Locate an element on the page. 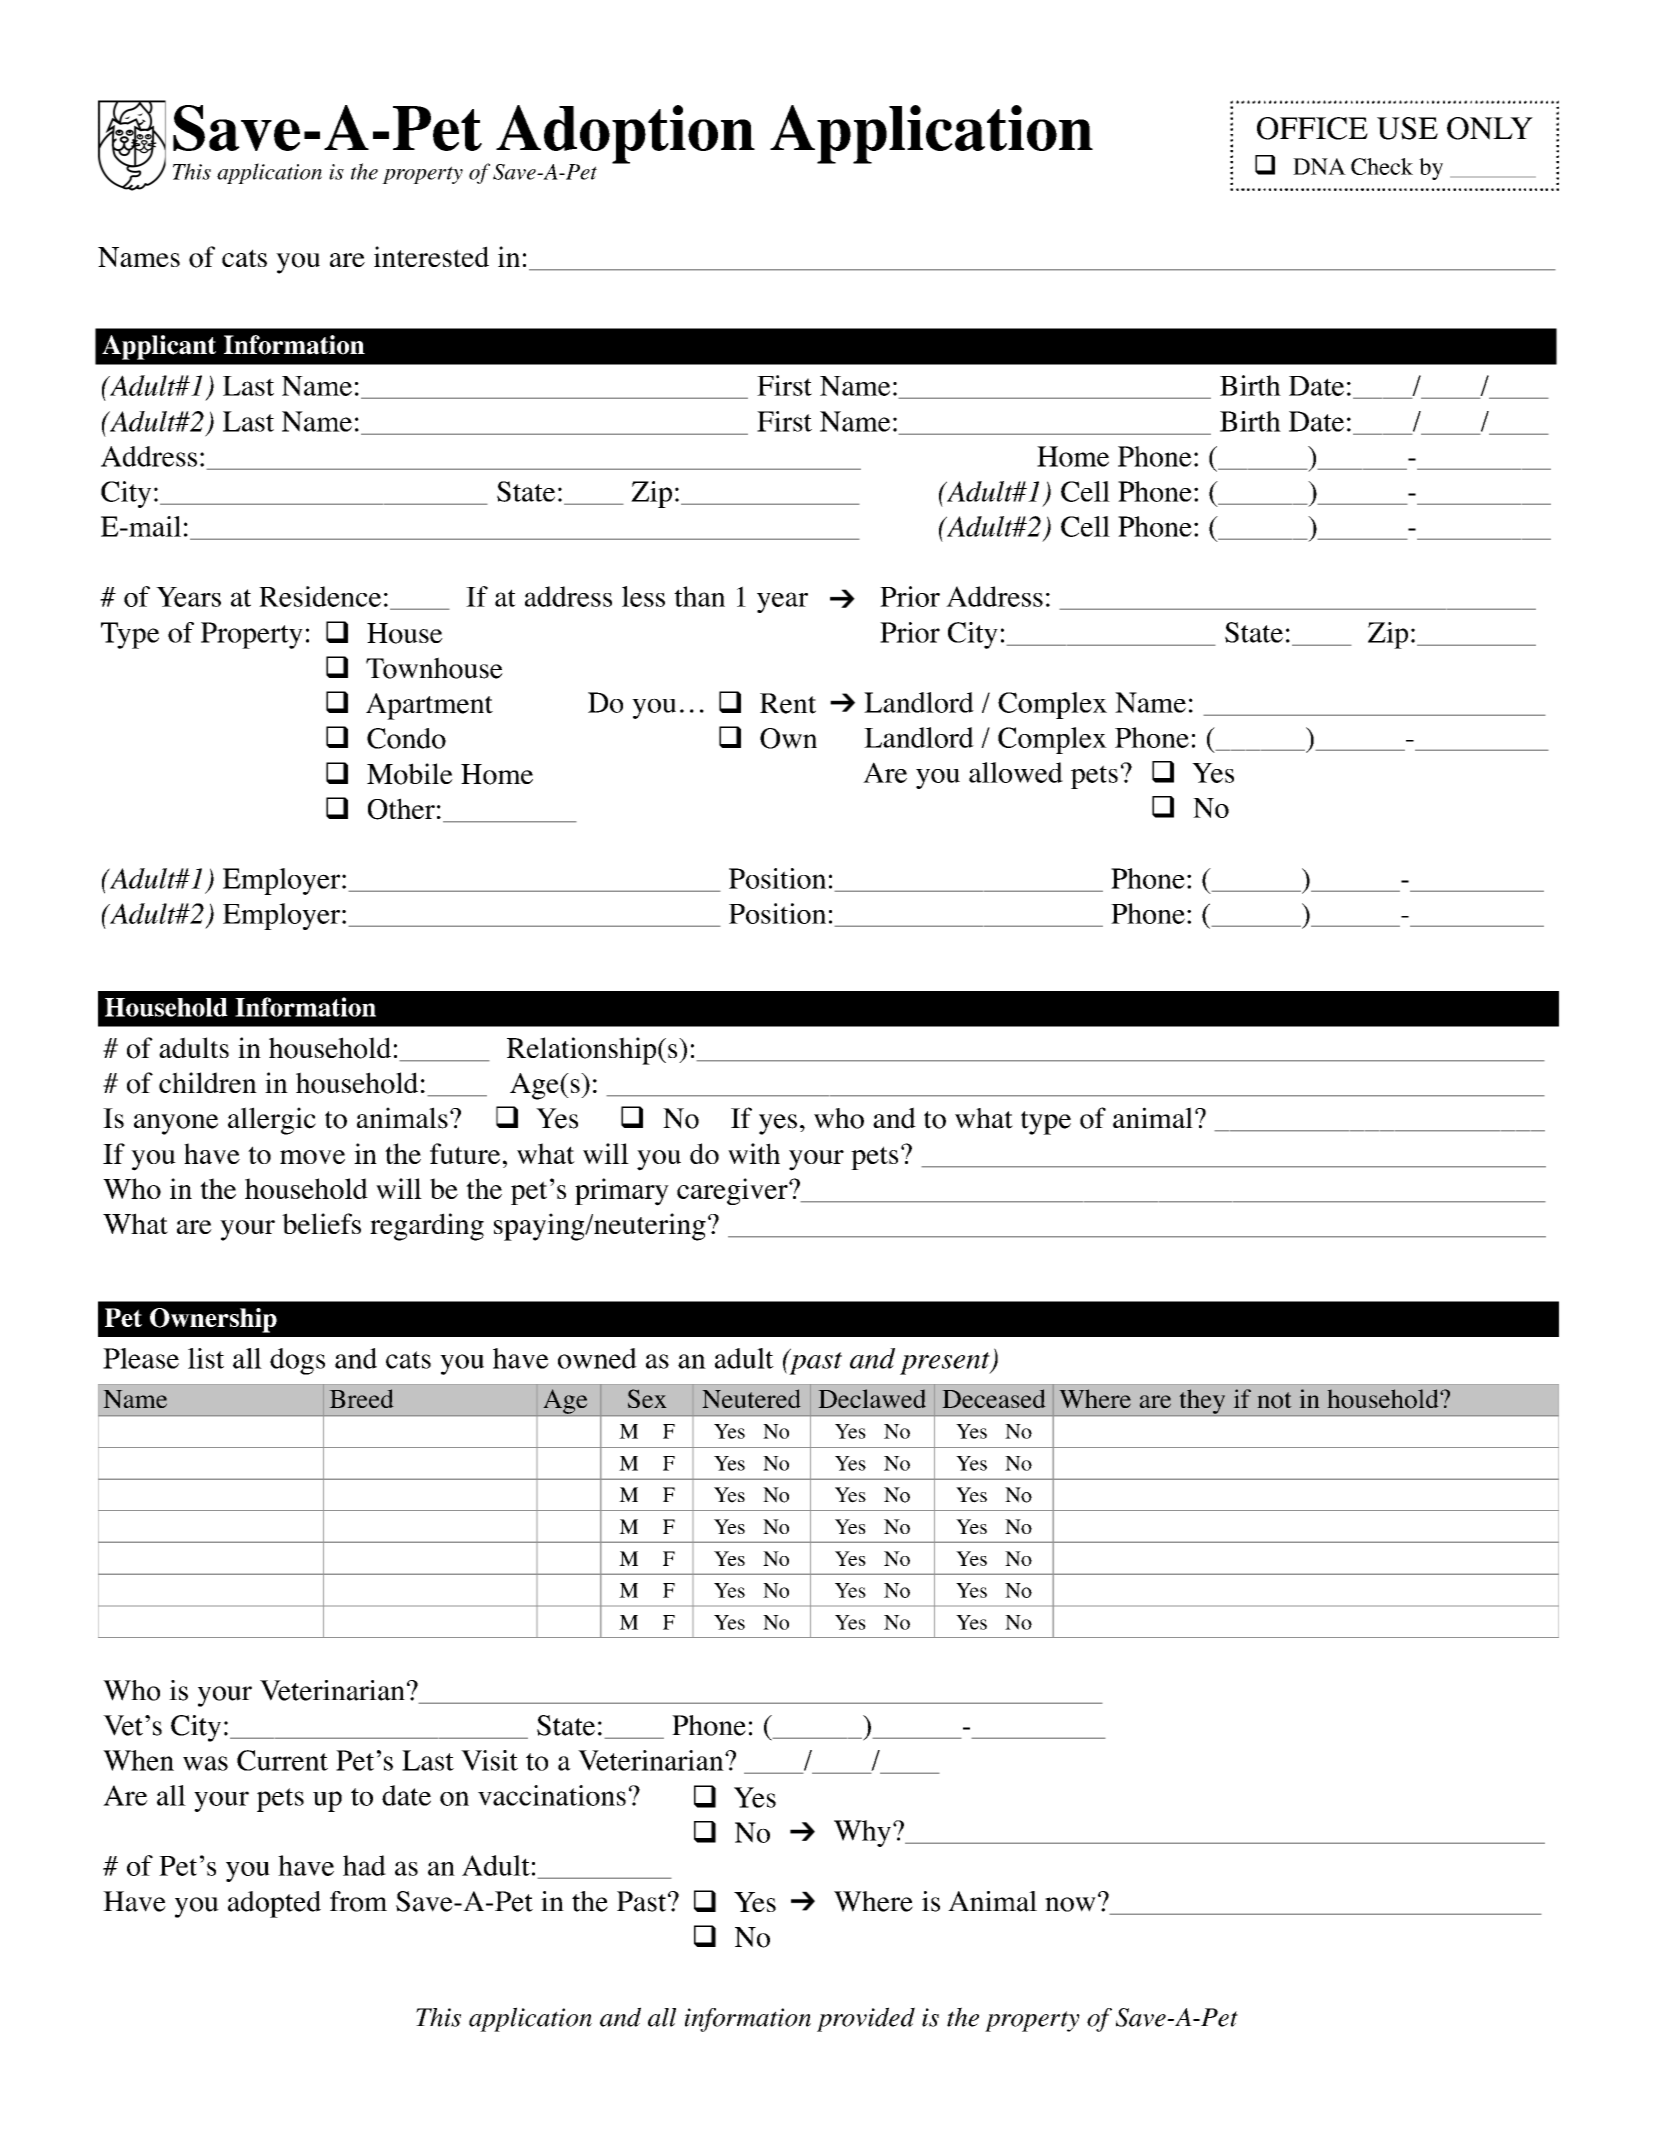 Image resolution: width=1656 pixels, height=2143 pixels. Adoption is located at coordinates (625, 135).
